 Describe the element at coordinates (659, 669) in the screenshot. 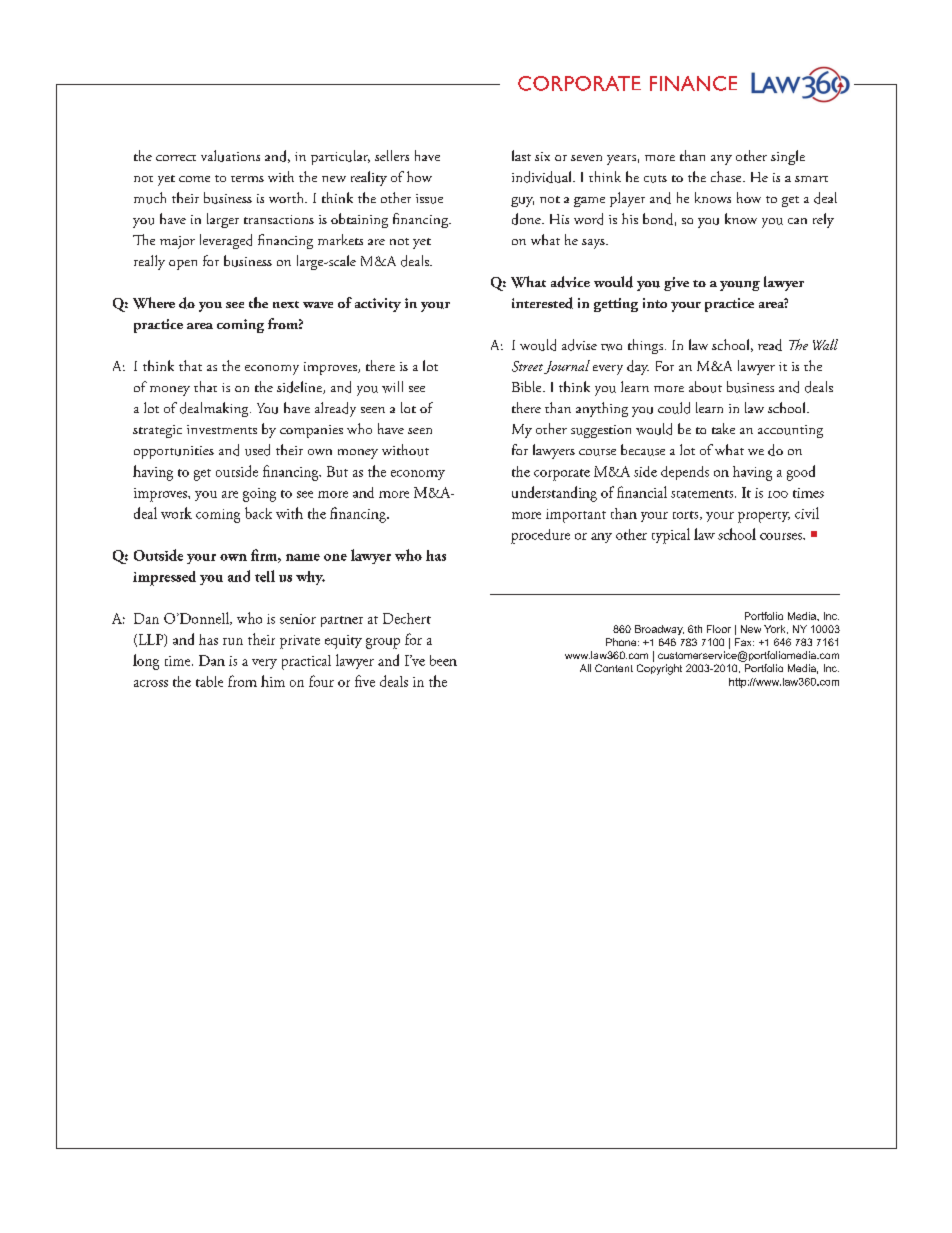

I see `Copyright` at that location.
